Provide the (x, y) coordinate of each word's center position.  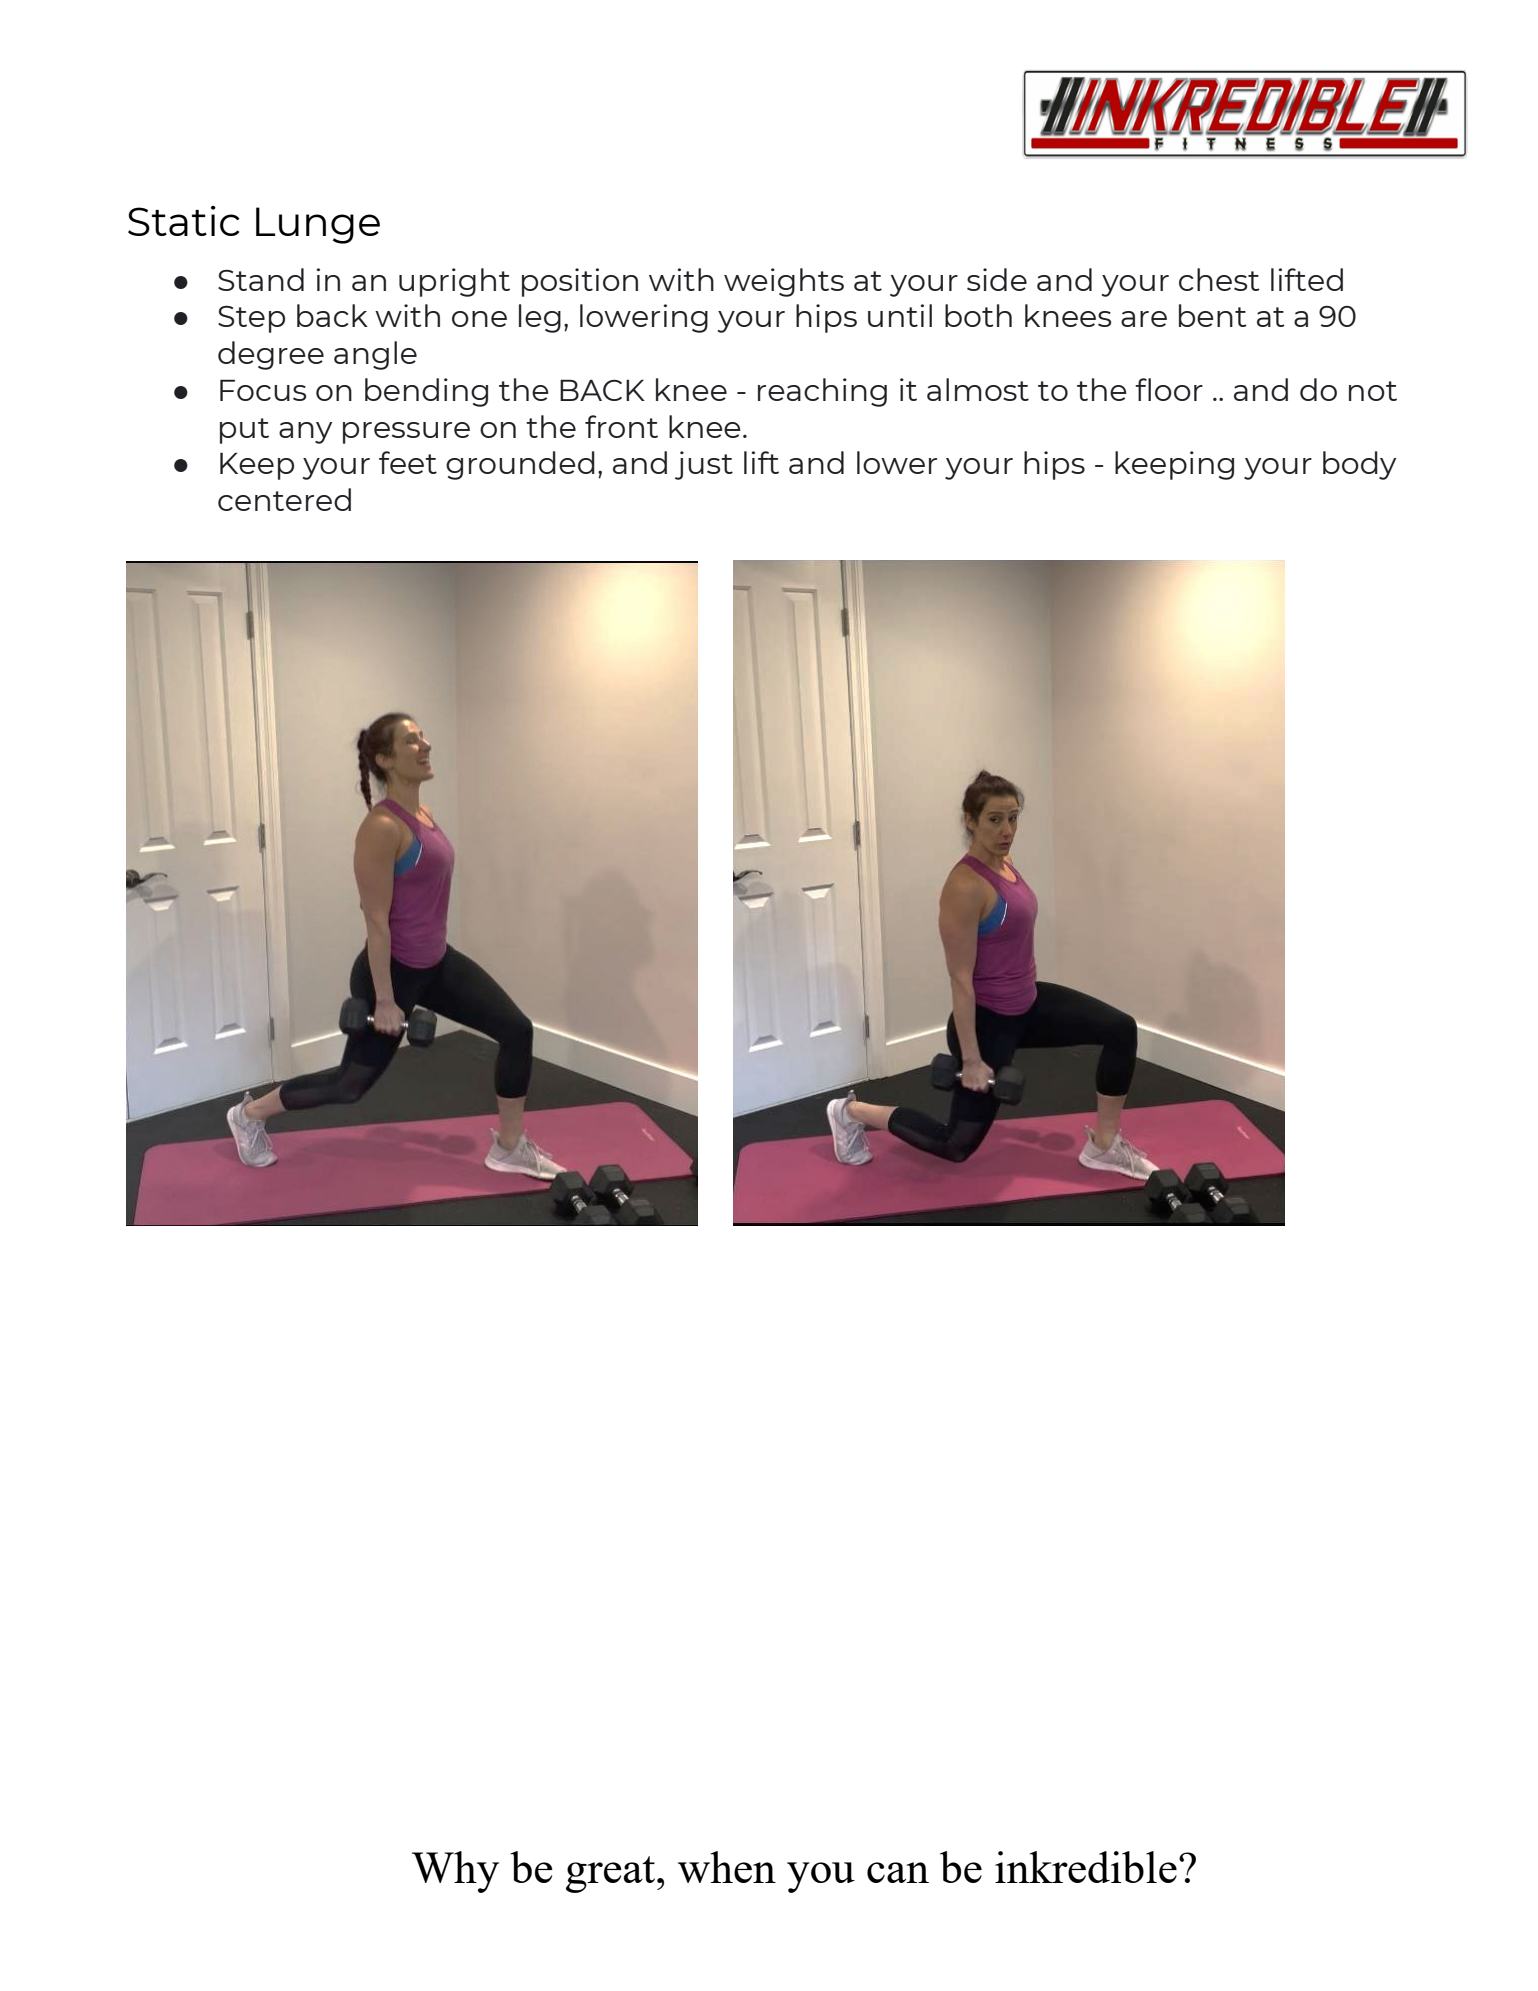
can (898, 1872)
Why (455, 1872)
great (612, 1874)
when (727, 1867)
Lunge (318, 225)
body (1359, 465)
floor (1169, 389)
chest (1219, 279)
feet (408, 462)
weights (784, 282)
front (621, 426)
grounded (520, 465)
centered (284, 499)
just (704, 465)
